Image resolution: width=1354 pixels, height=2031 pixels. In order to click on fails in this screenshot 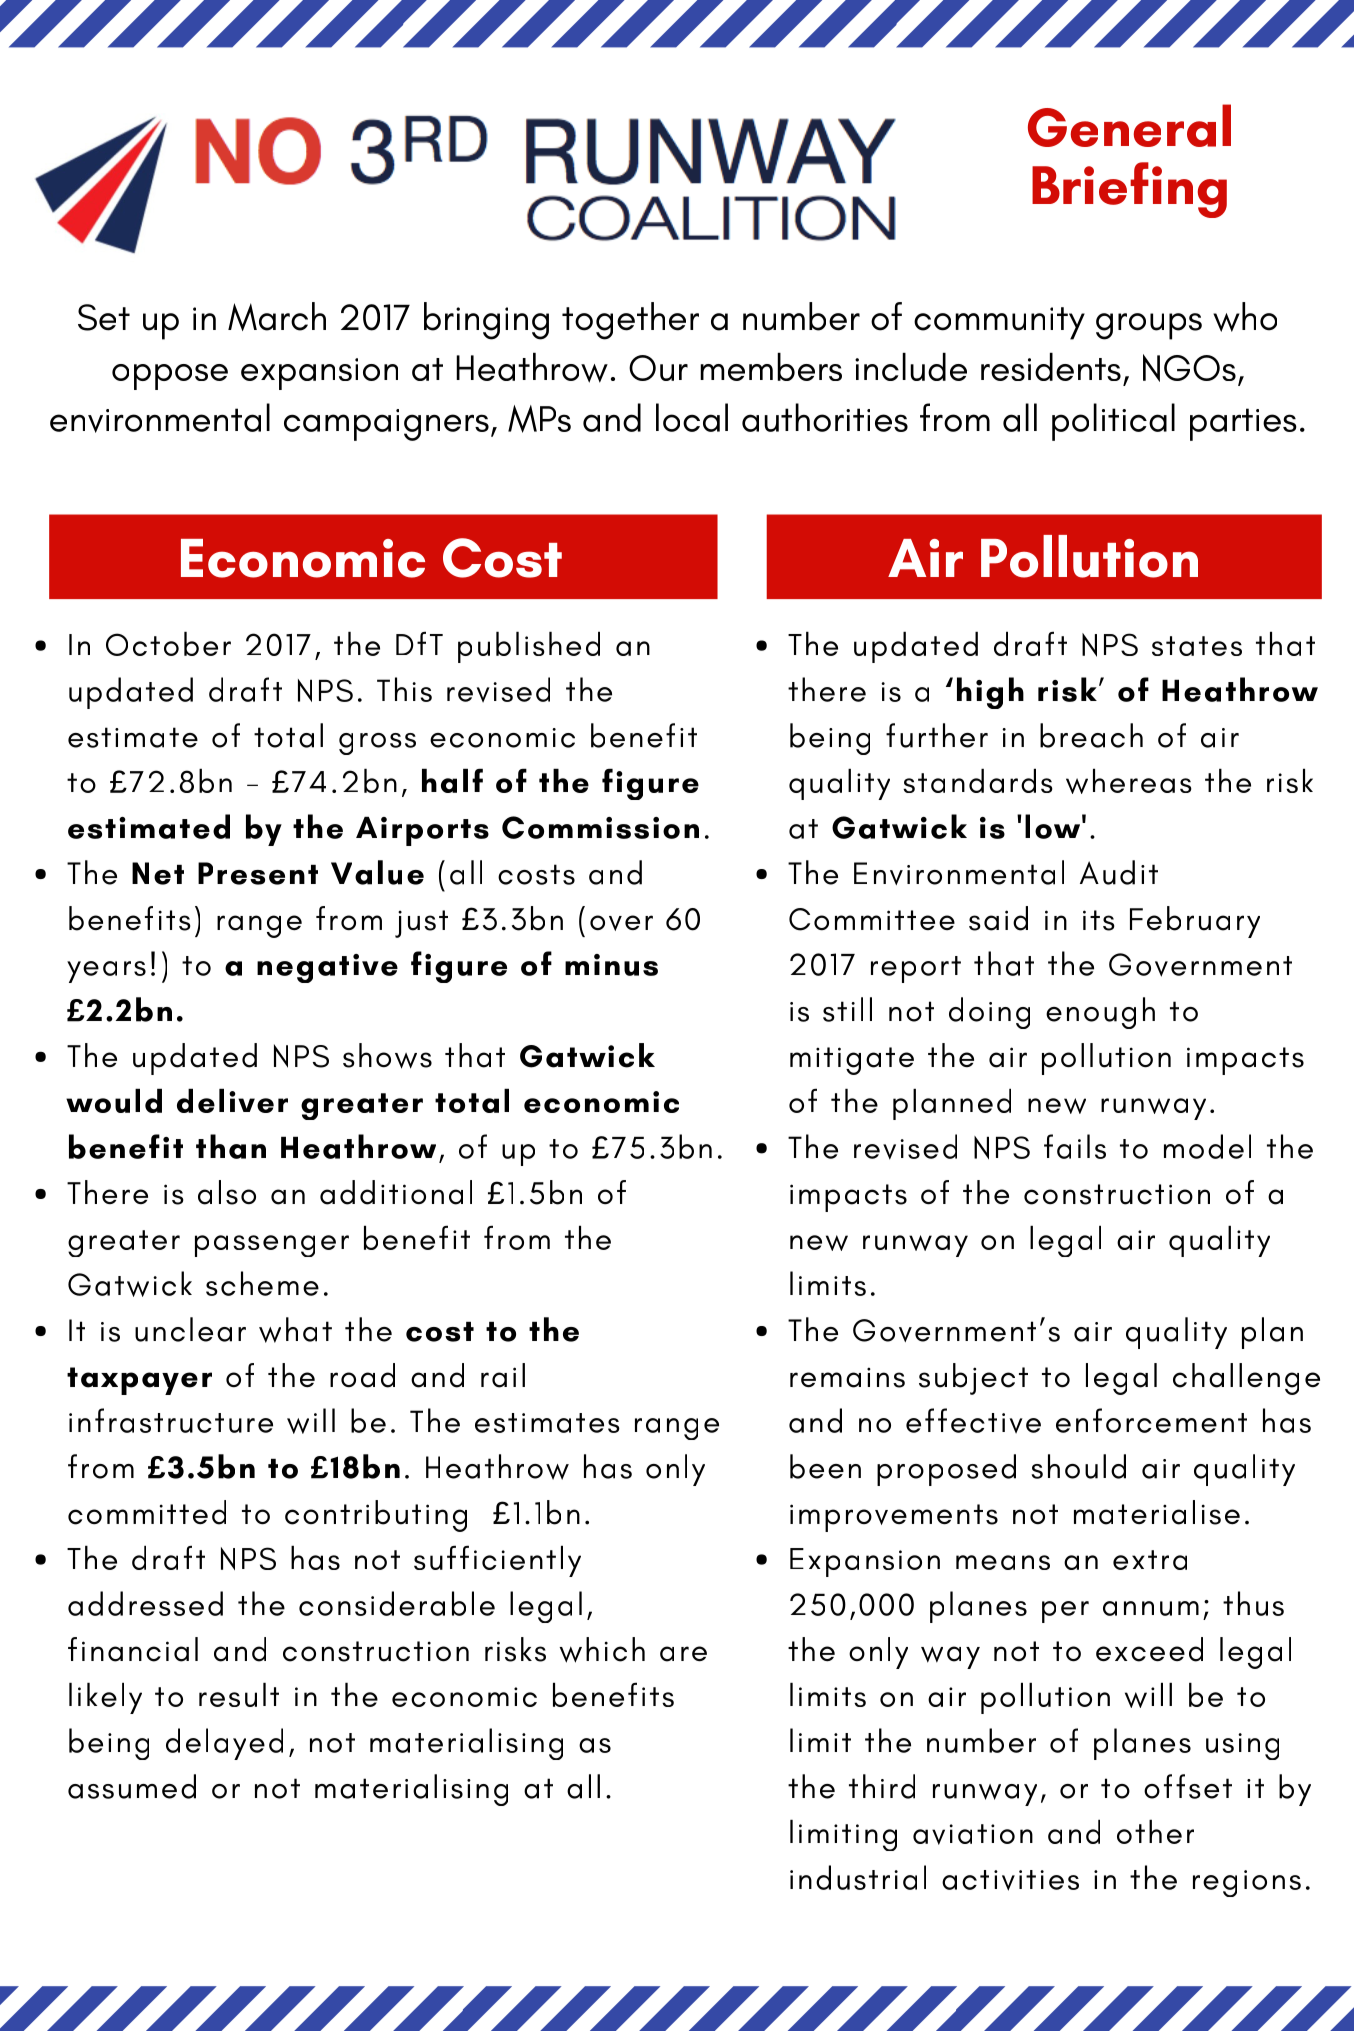, I will do `click(1075, 1146)`.
